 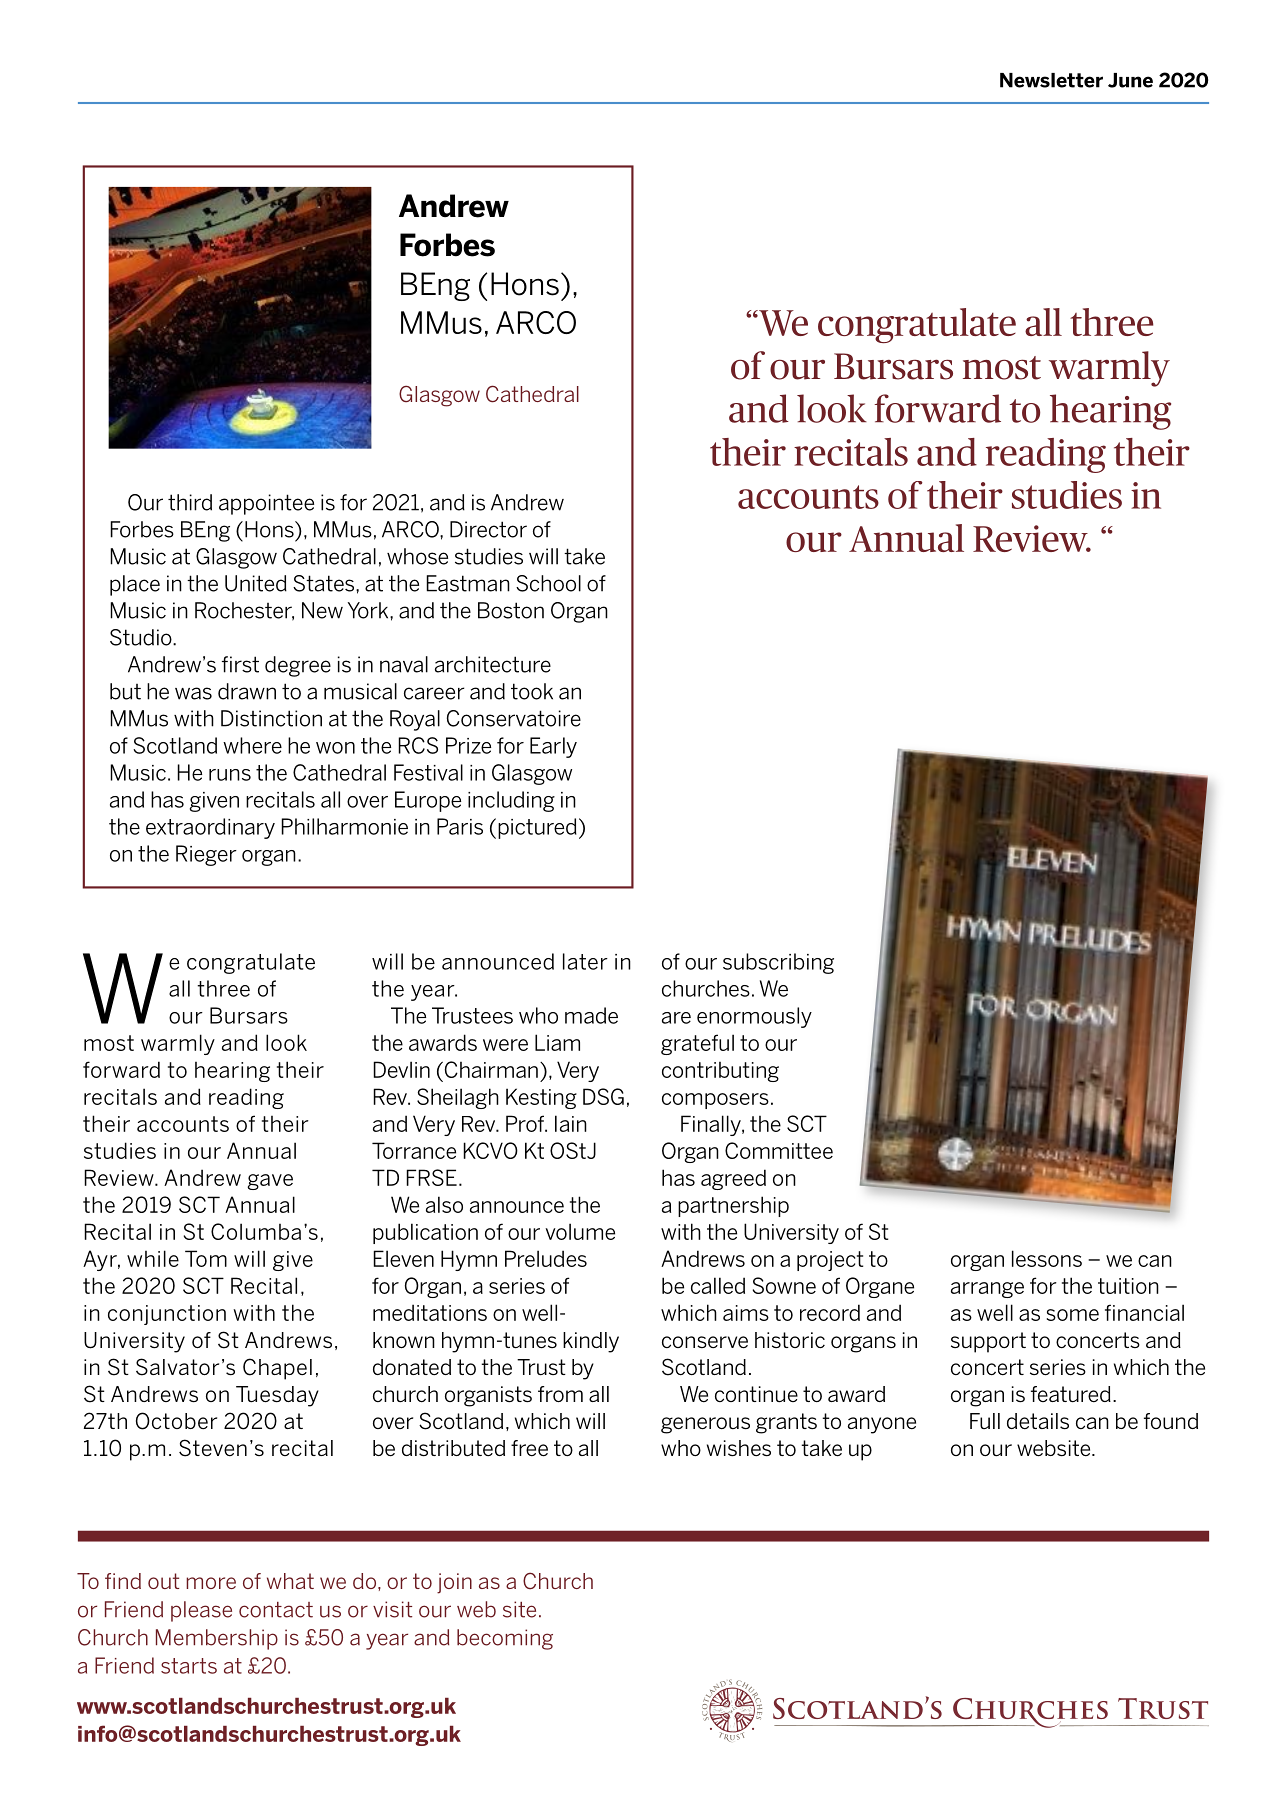 I want to click on Newsletter, so click(x=1051, y=80).
